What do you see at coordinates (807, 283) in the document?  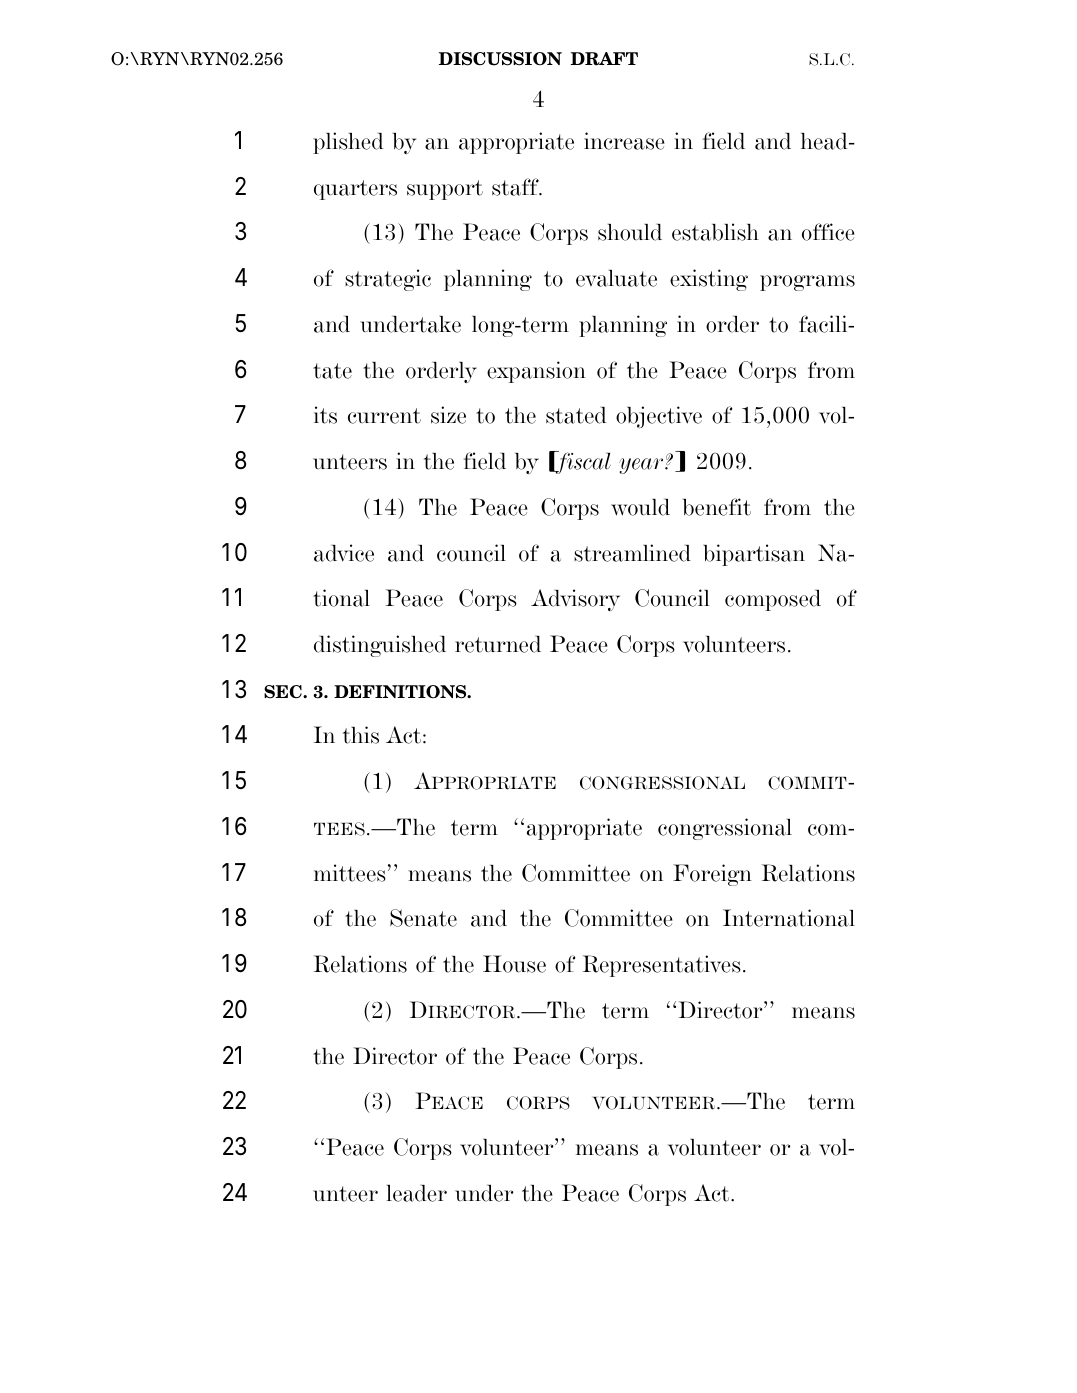 I see `programs` at bounding box center [807, 283].
